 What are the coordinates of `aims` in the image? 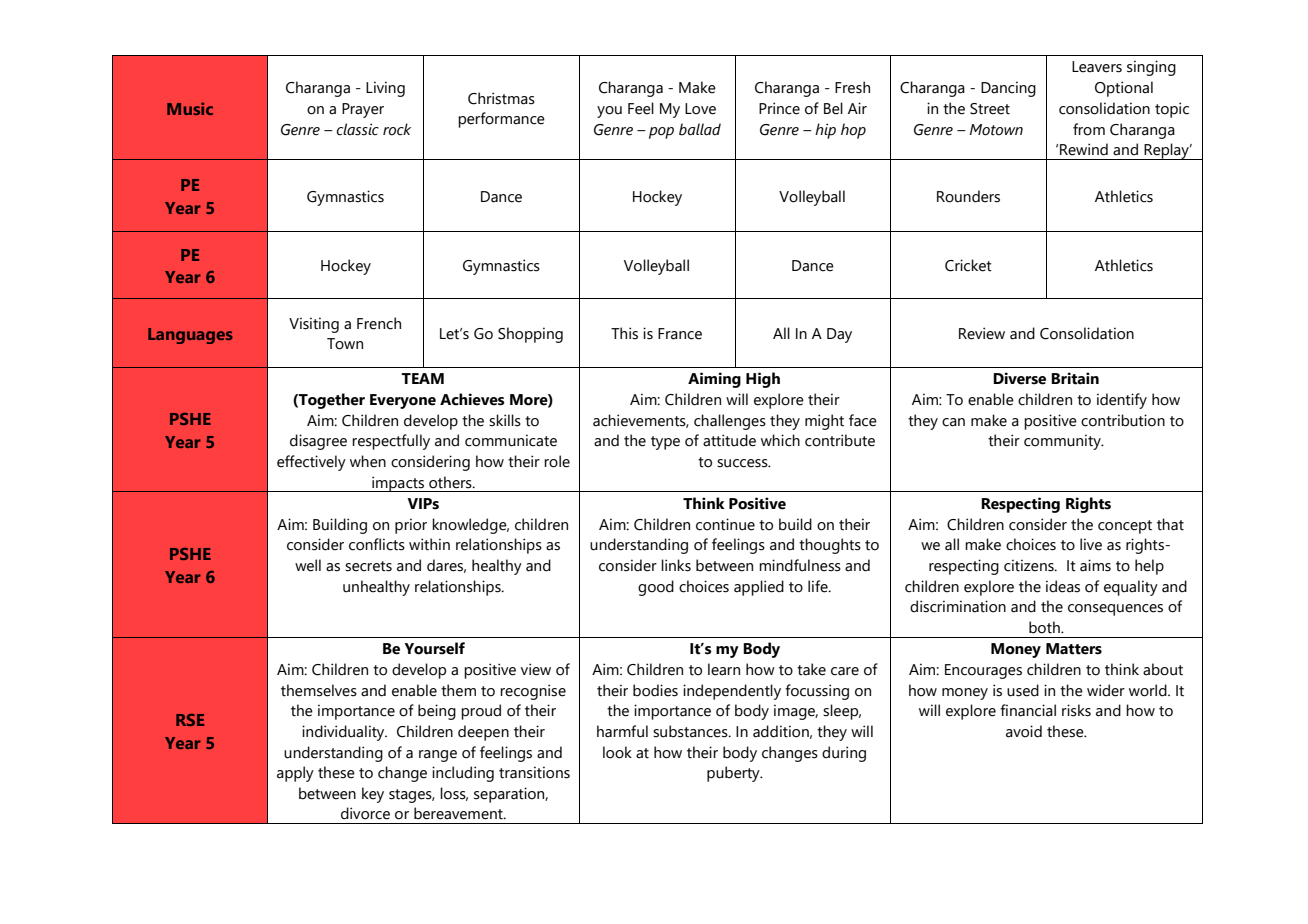 It's located at (1095, 565).
